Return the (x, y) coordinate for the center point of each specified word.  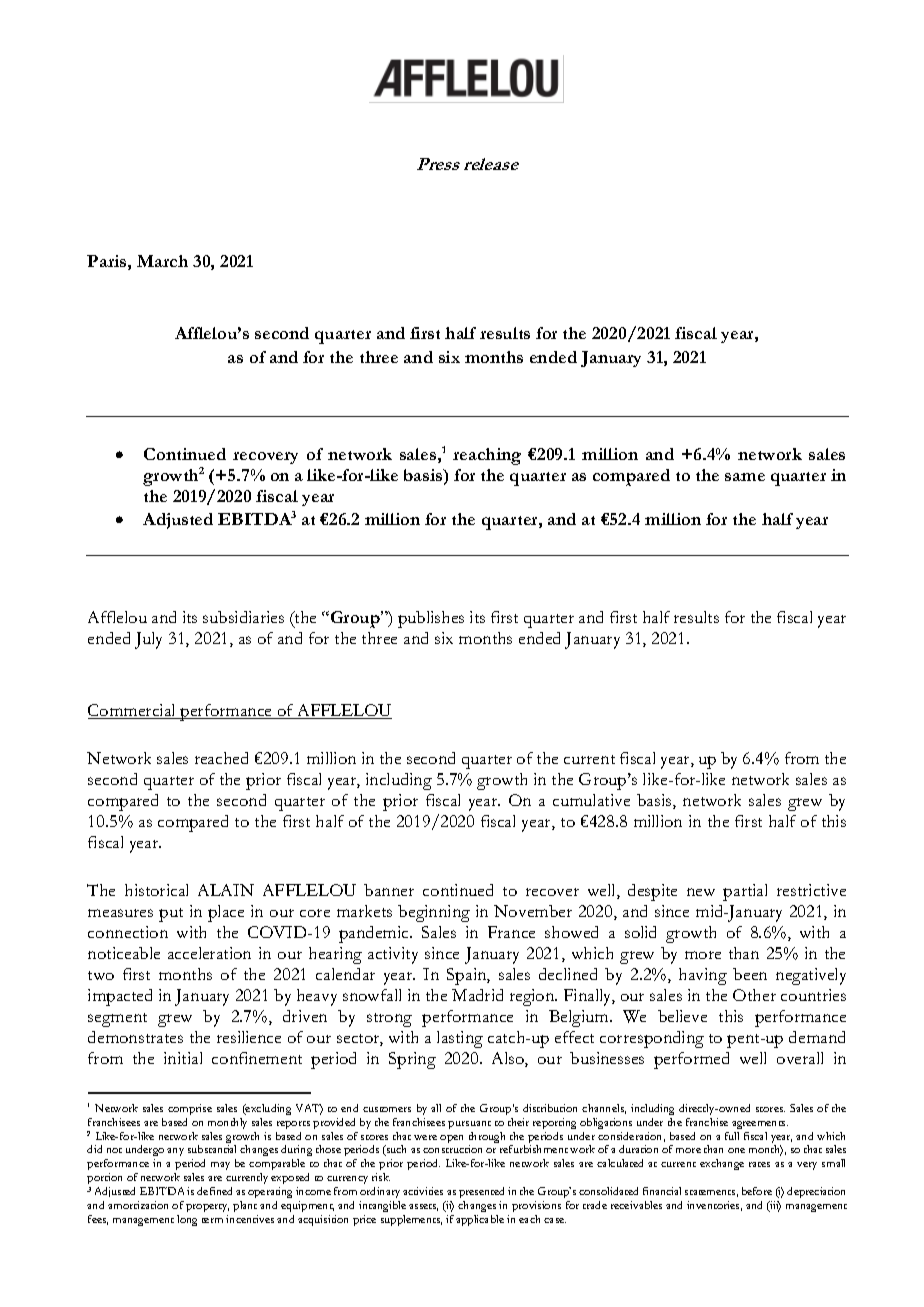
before (757, 1191)
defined (214, 1191)
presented (481, 1194)
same (745, 477)
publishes (431, 619)
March (162, 261)
